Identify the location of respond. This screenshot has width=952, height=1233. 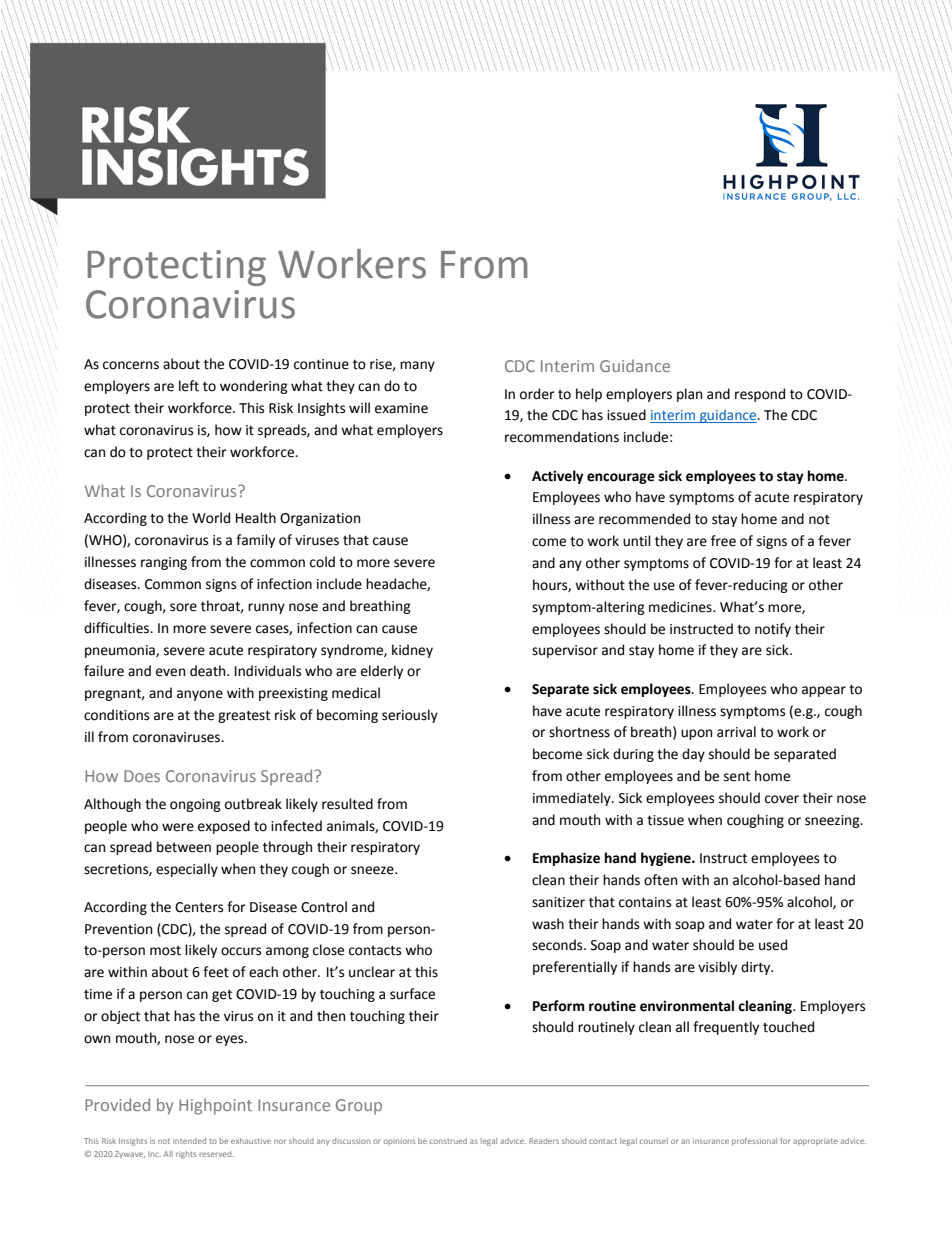
(760, 395).
